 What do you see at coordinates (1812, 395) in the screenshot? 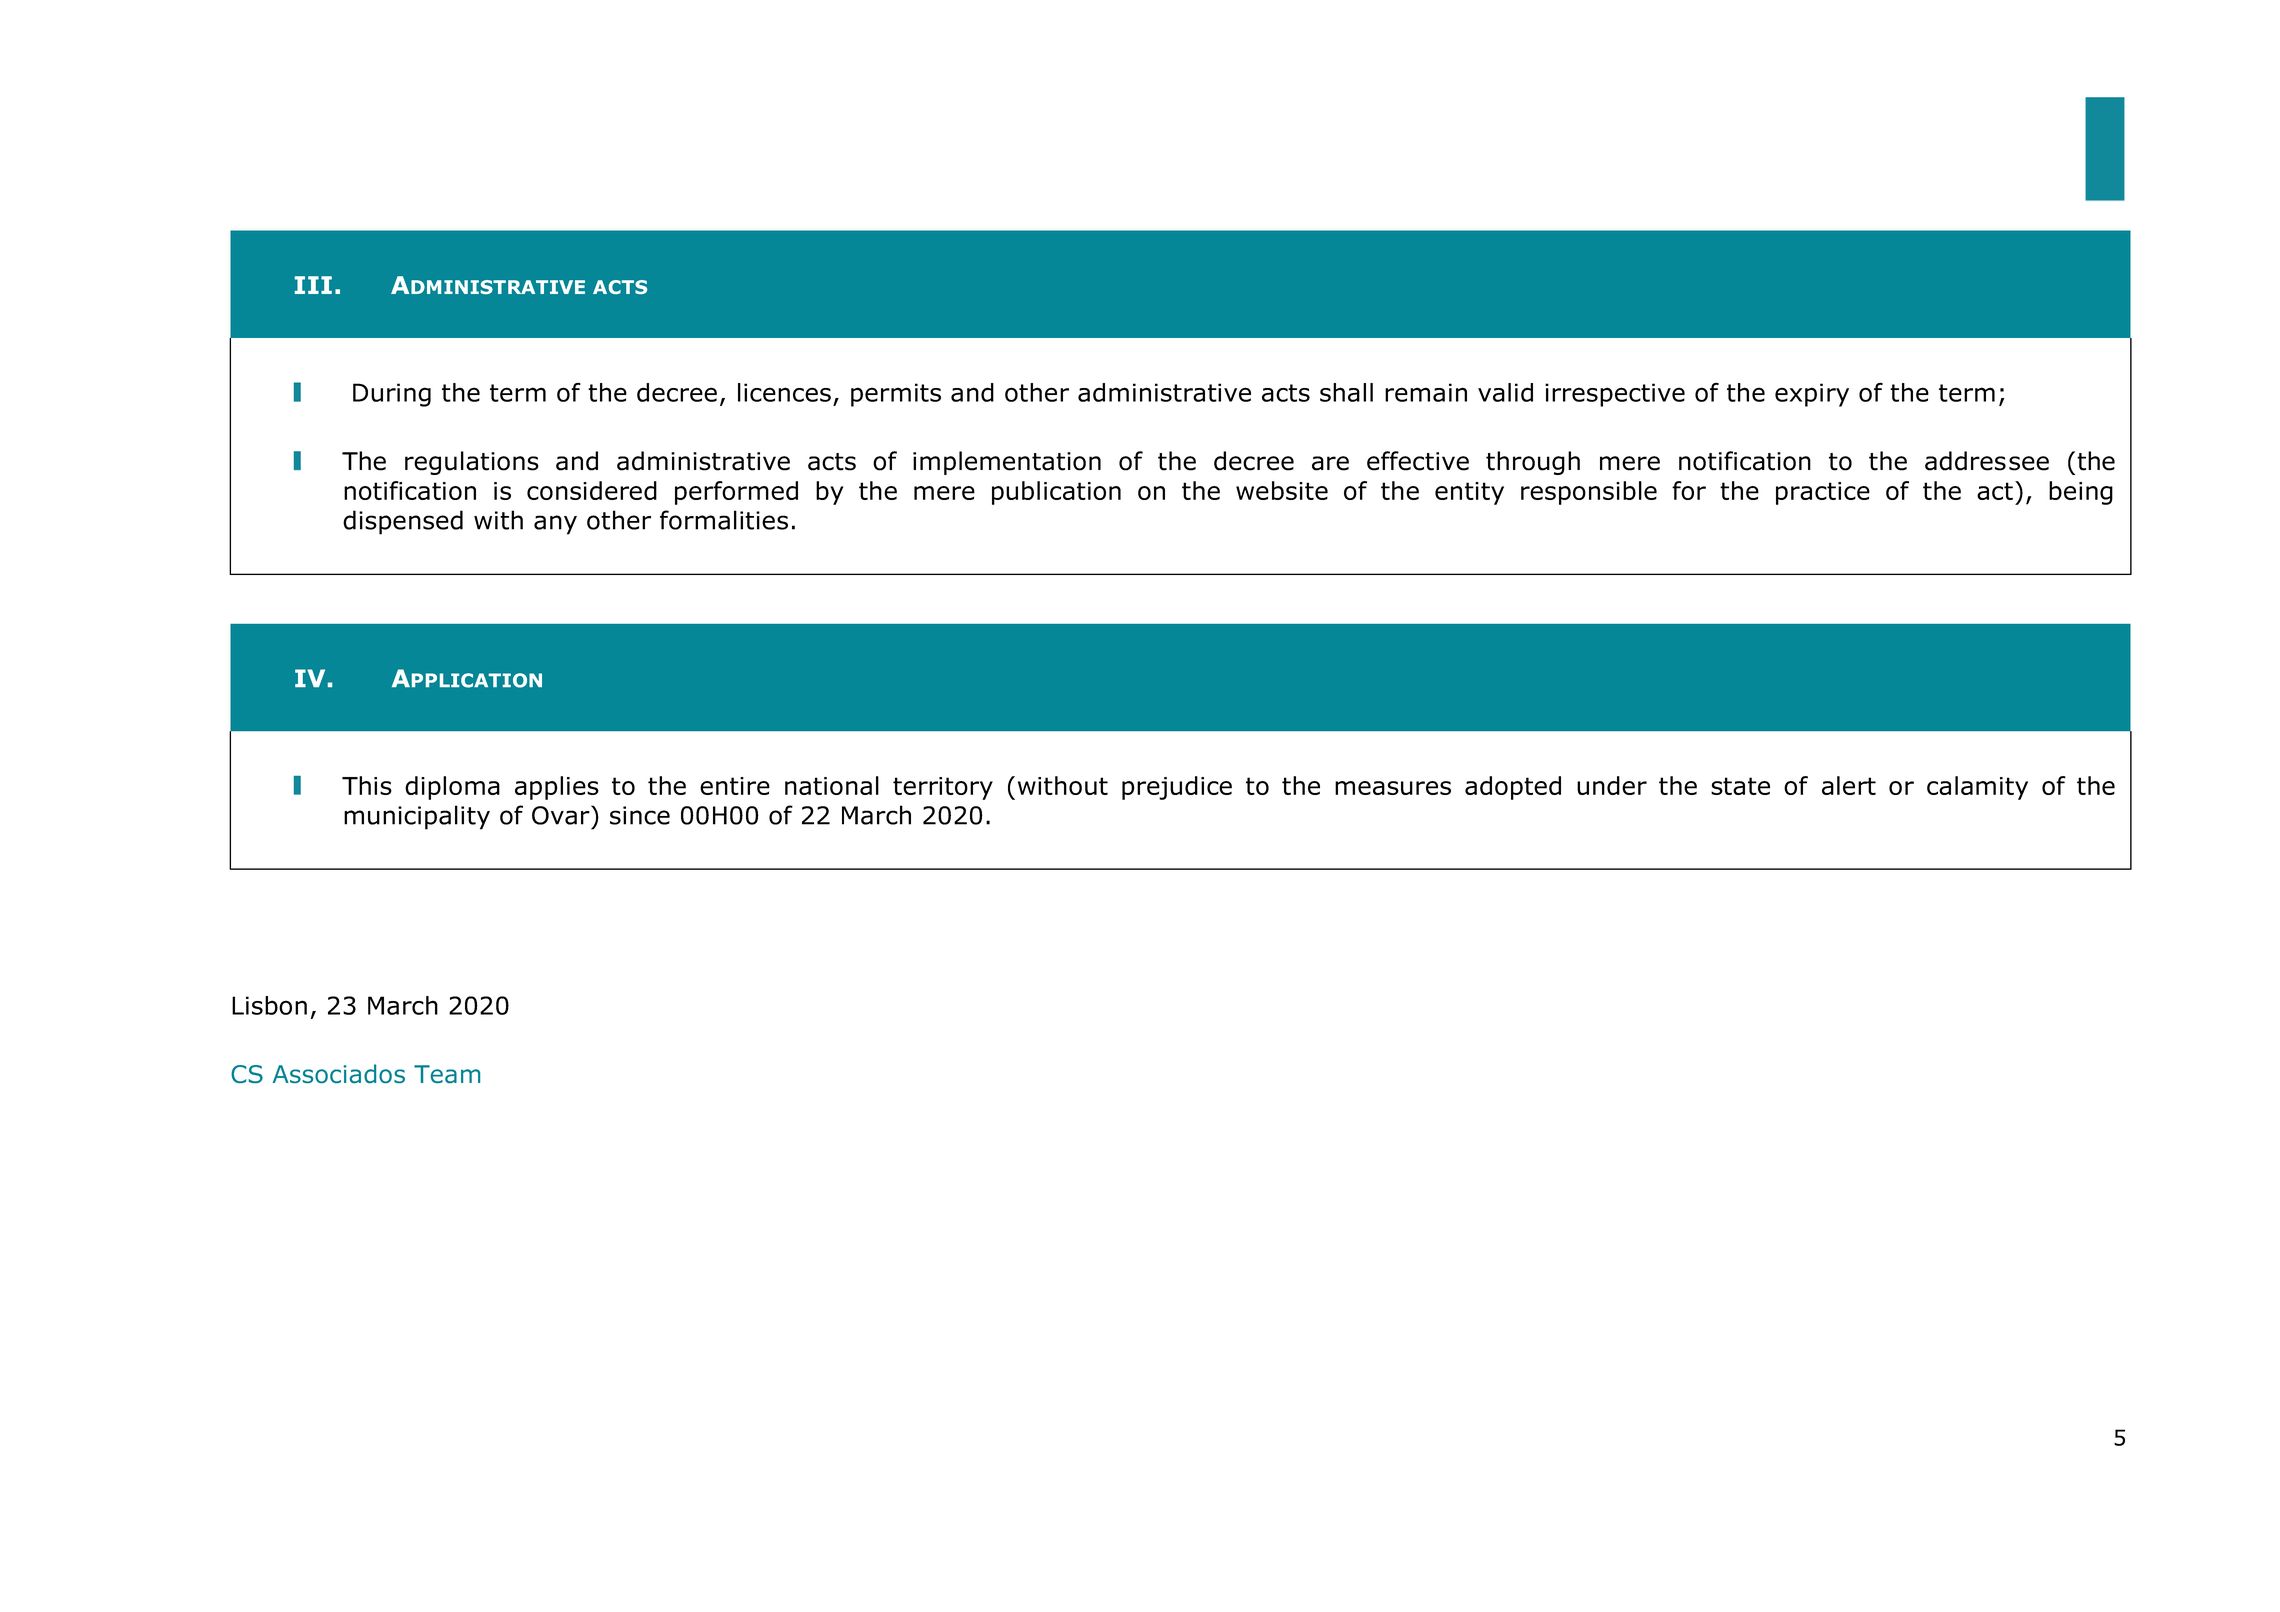
I see `expiry` at bounding box center [1812, 395].
